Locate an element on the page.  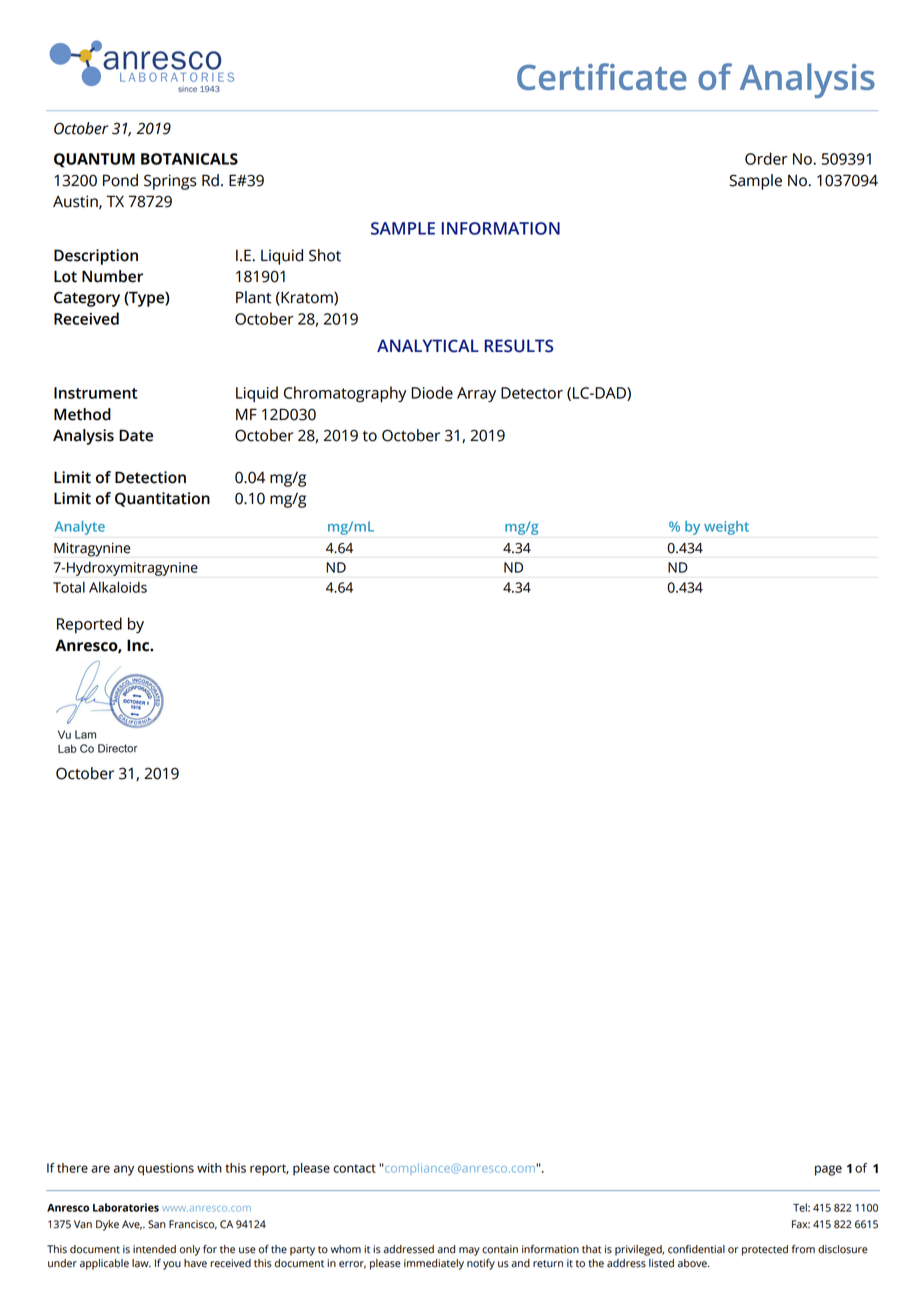
San is located at coordinates (157, 1224).
